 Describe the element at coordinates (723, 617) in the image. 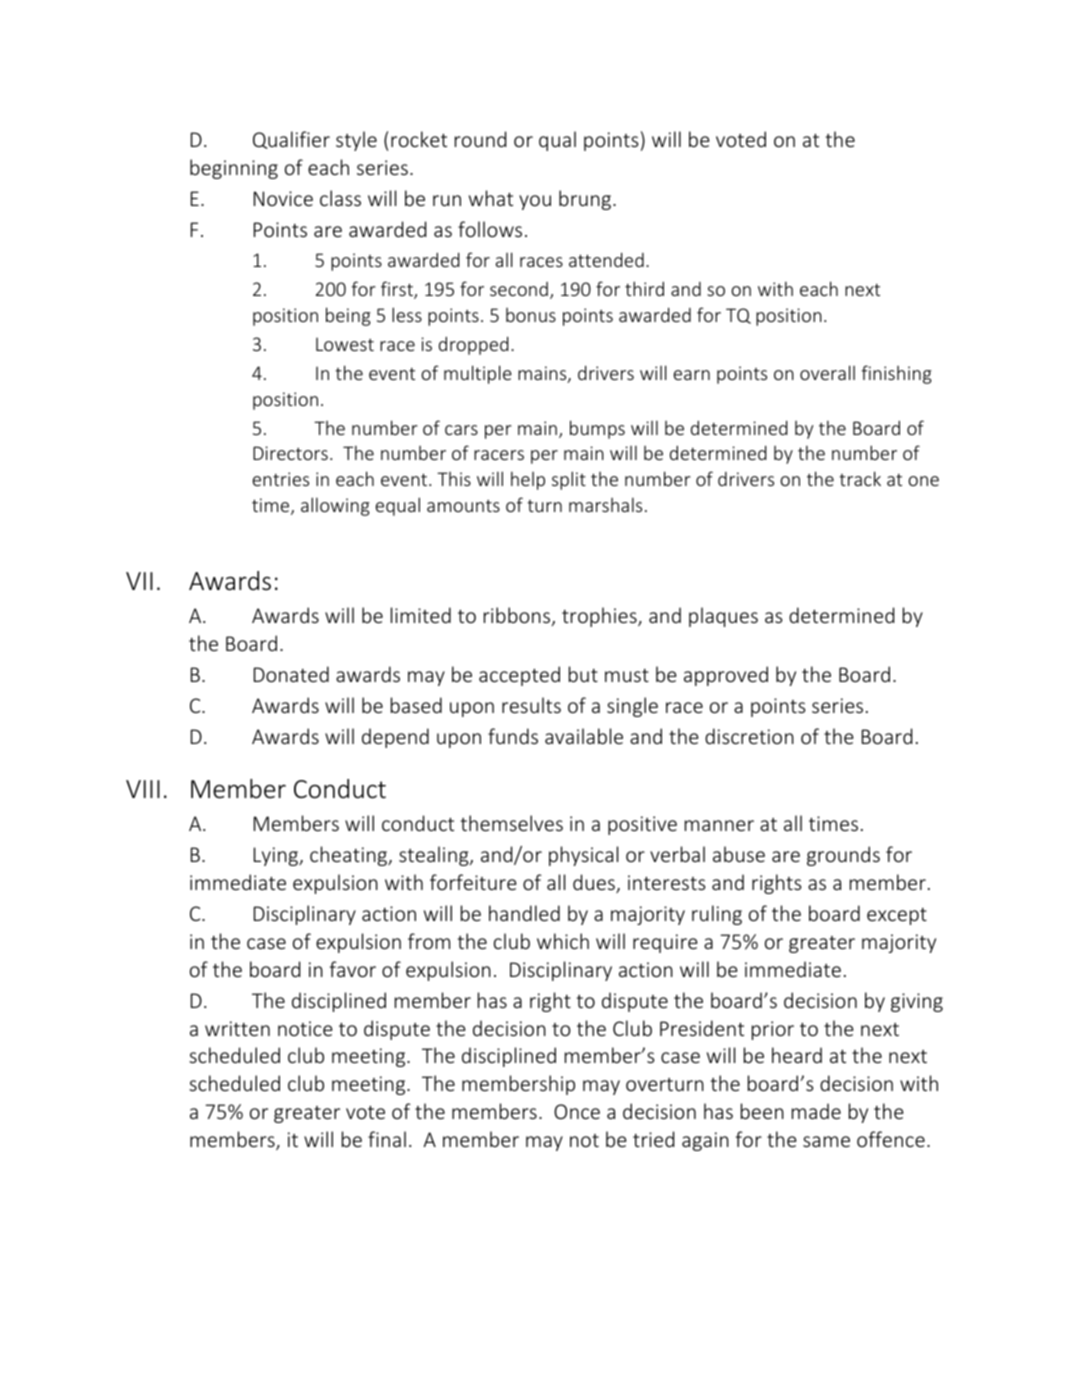

I see `plaques` at that location.
